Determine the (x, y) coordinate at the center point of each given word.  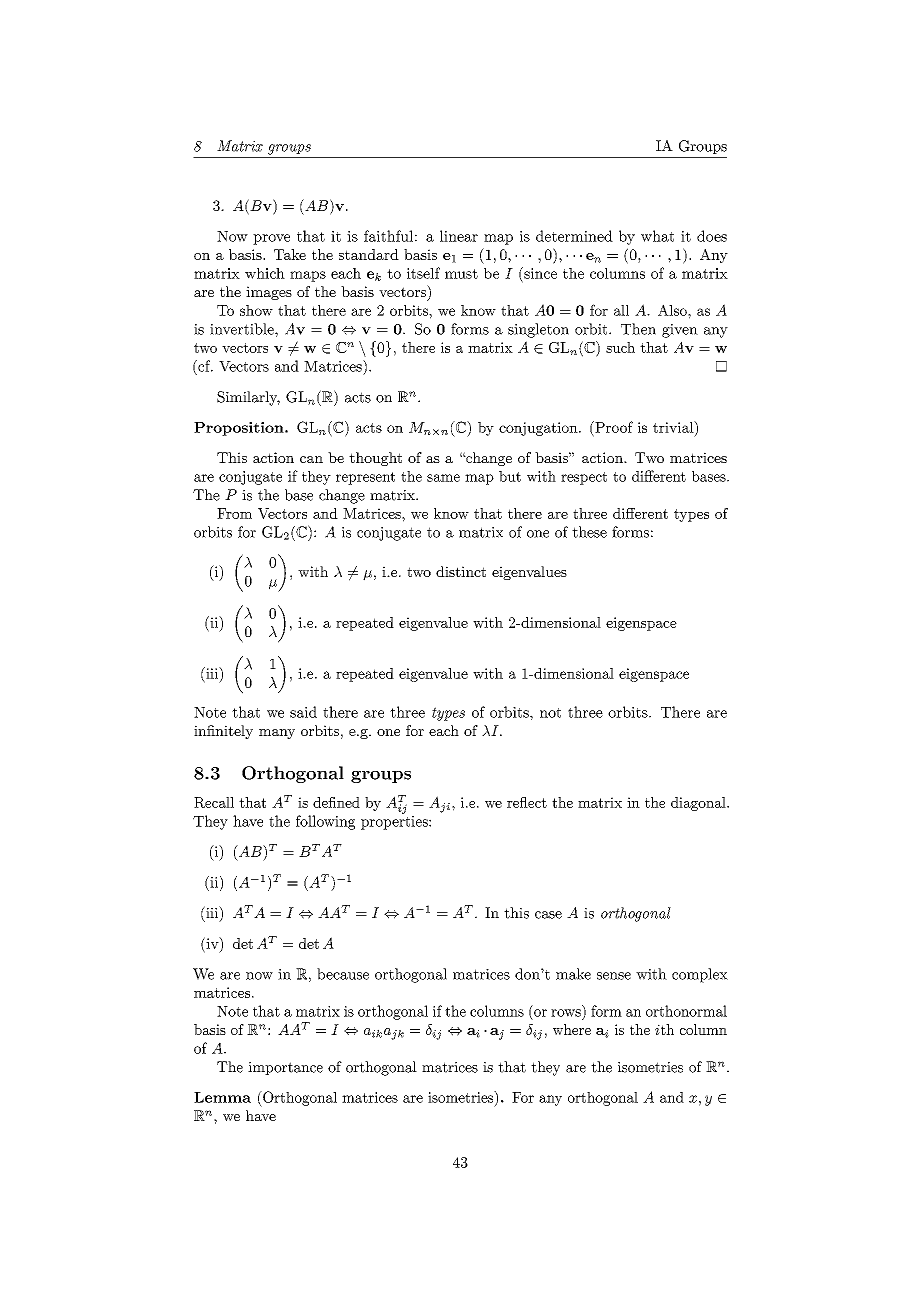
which (265, 273)
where (572, 1029)
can (311, 459)
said (303, 712)
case (548, 915)
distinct (461, 571)
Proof (613, 427)
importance (285, 1068)
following (325, 822)
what (657, 236)
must (461, 274)
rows (566, 1013)
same (443, 478)
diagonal (699, 804)
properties (395, 823)
